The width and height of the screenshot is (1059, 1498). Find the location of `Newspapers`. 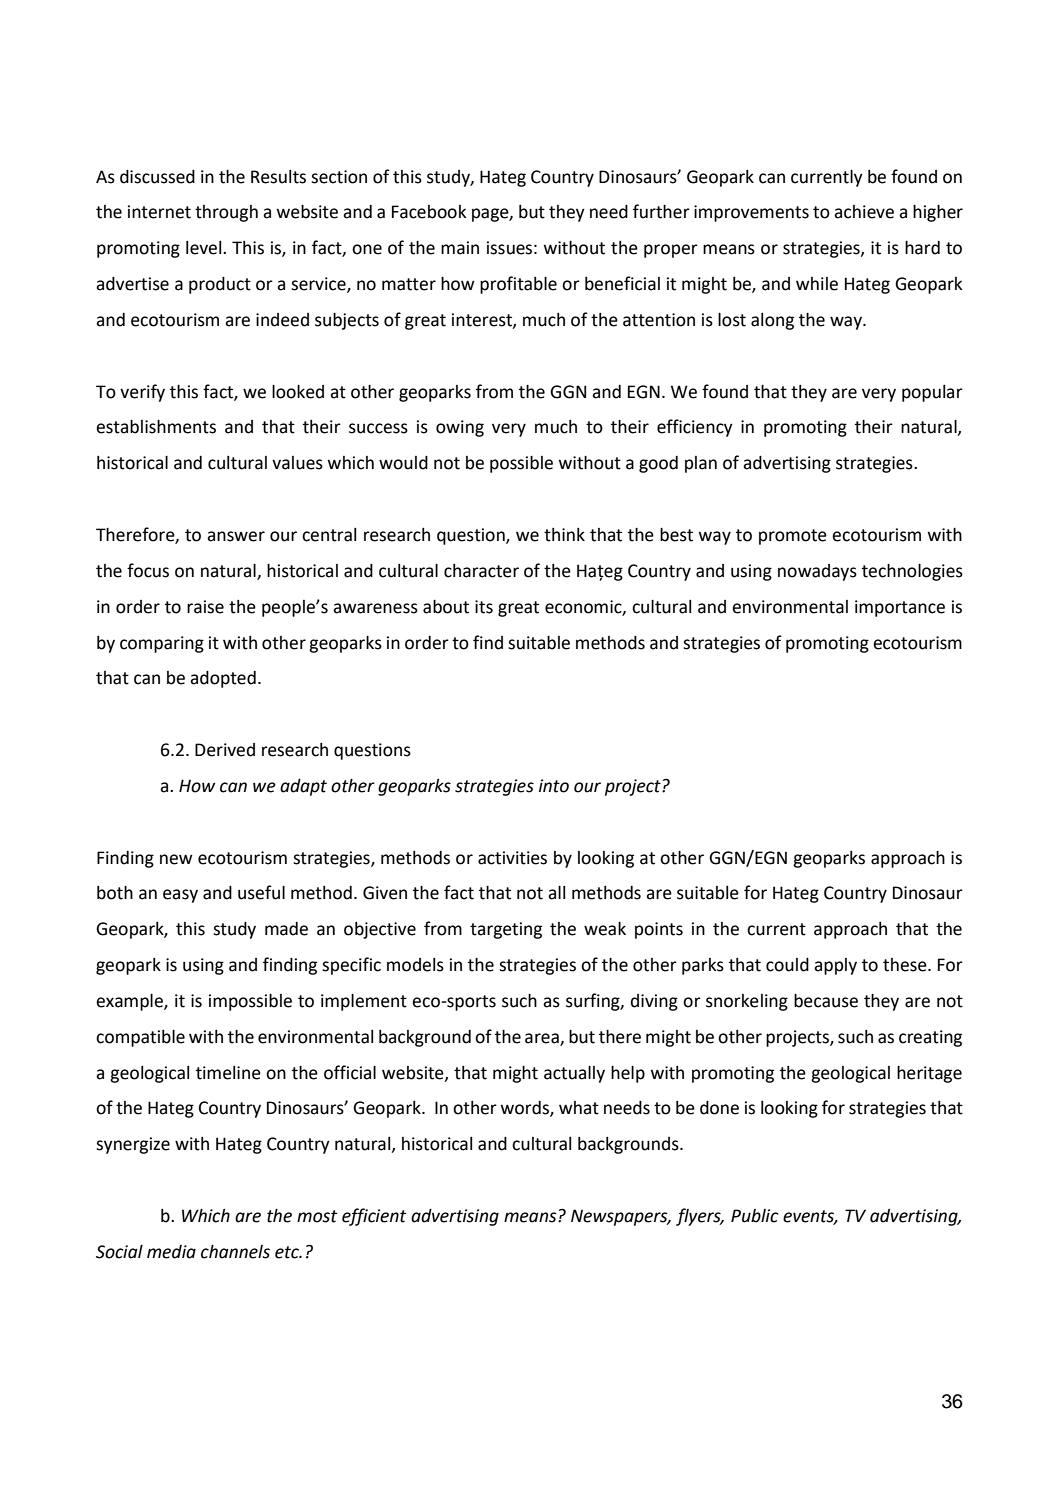

Newspapers is located at coordinates (620, 1217).
